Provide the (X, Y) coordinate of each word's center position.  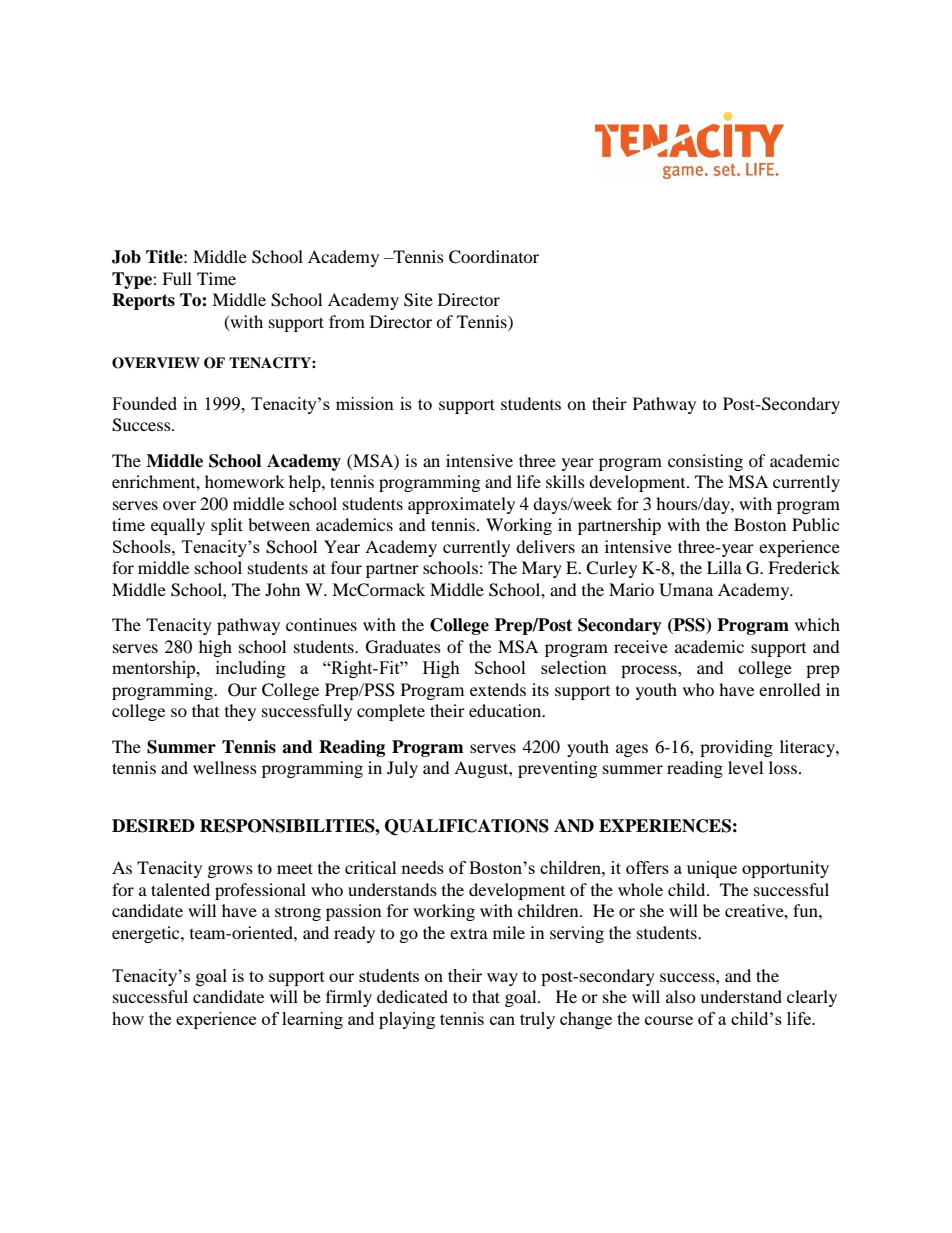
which (817, 624)
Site (418, 300)
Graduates (403, 647)
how (128, 1018)
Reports (143, 301)
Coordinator (494, 257)
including (251, 669)
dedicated (412, 996)
